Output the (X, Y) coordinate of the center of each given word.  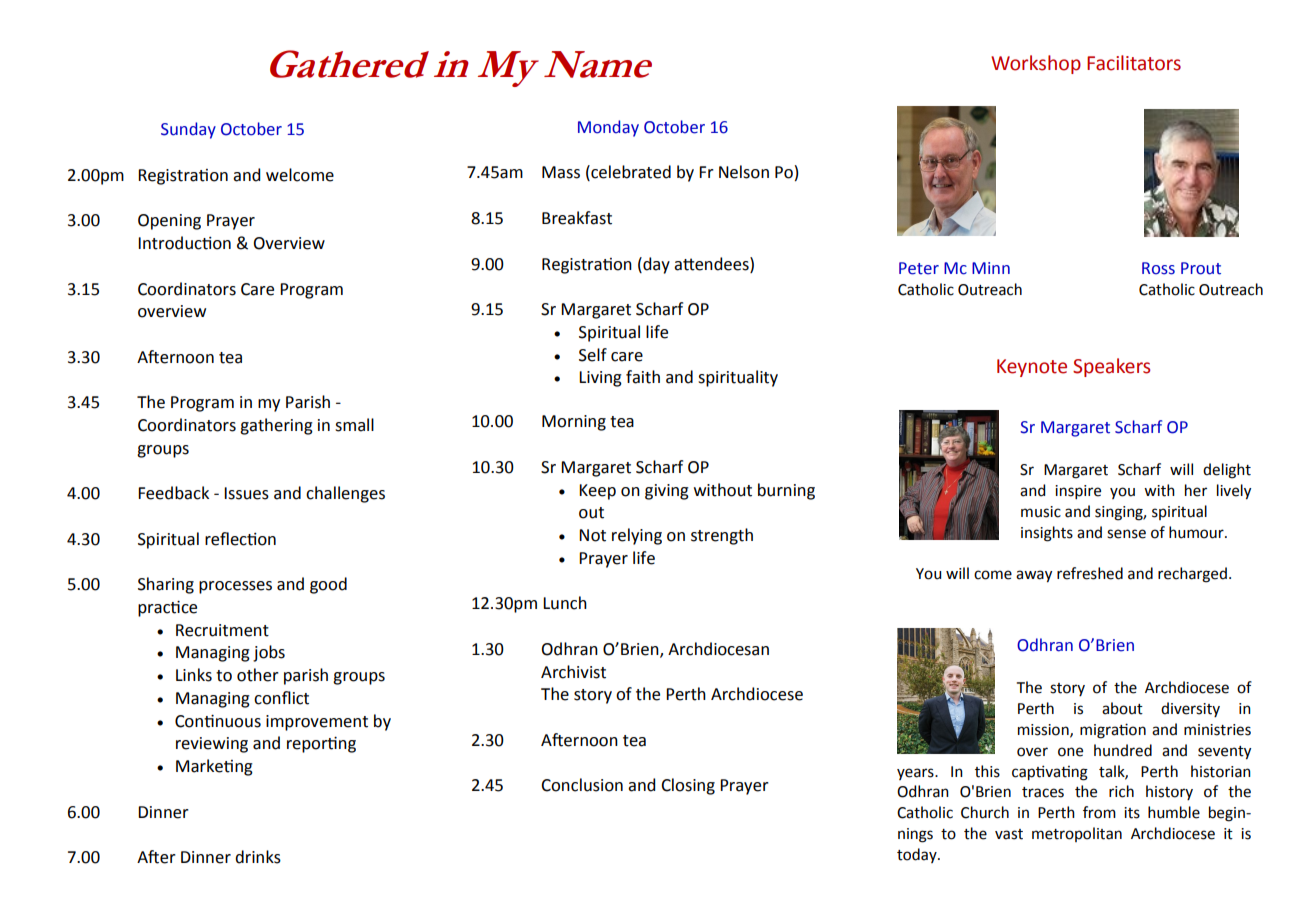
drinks (258, 857)
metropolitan (1077, 834)
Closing (688, 786)
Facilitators (1134, 63)
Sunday (188, 130)
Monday (608, 128)
